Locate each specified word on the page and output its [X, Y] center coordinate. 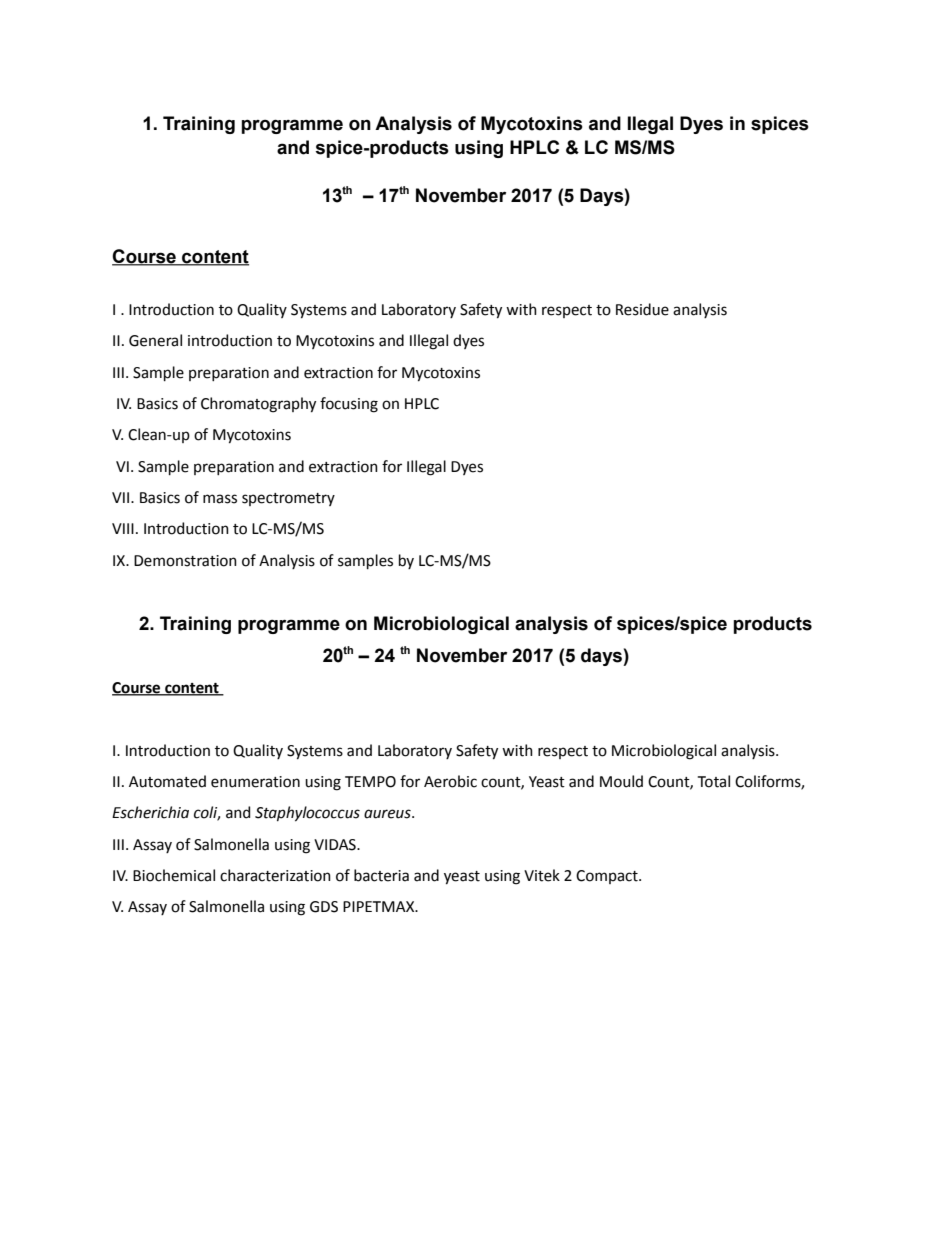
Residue [642, 309]
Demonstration [185, 561]
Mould [621, 781]
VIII [123, 528]
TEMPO [370, 782]
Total [714, 781]
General [155, 340]
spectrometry [288, 499]
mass [220, 499]
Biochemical [174, 875]
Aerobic [450, 781]
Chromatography [258, 405]
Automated [167, 781]
